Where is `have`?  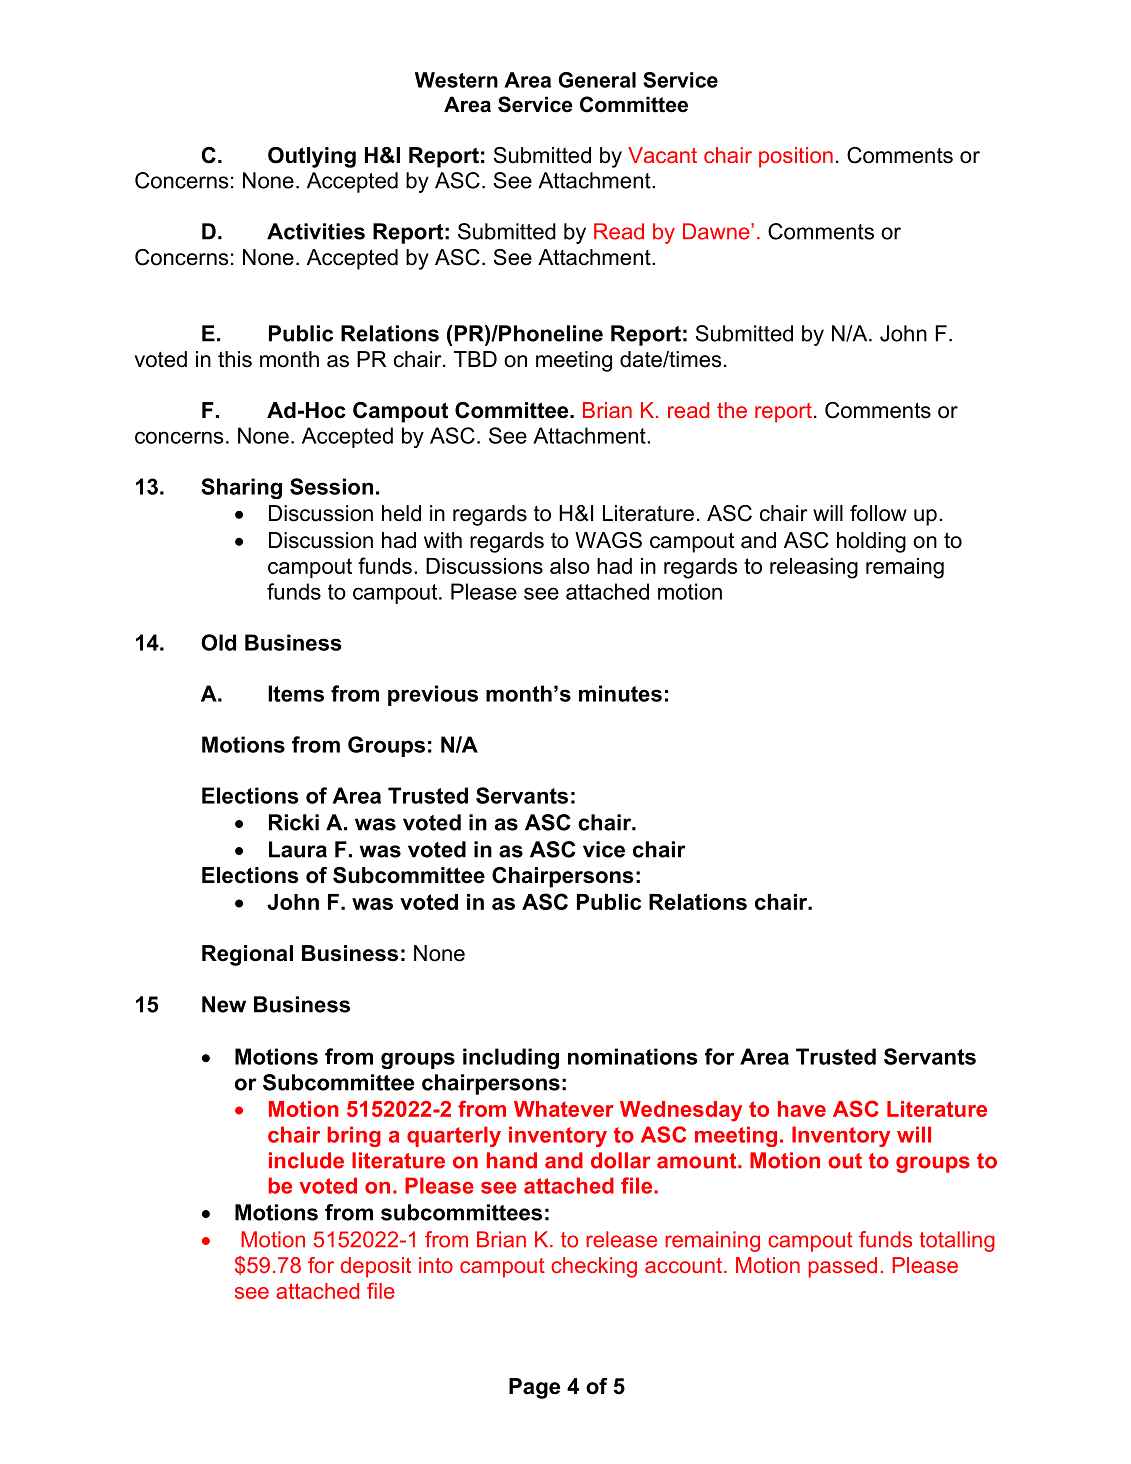 have is located at coordinates (802, 1109).
